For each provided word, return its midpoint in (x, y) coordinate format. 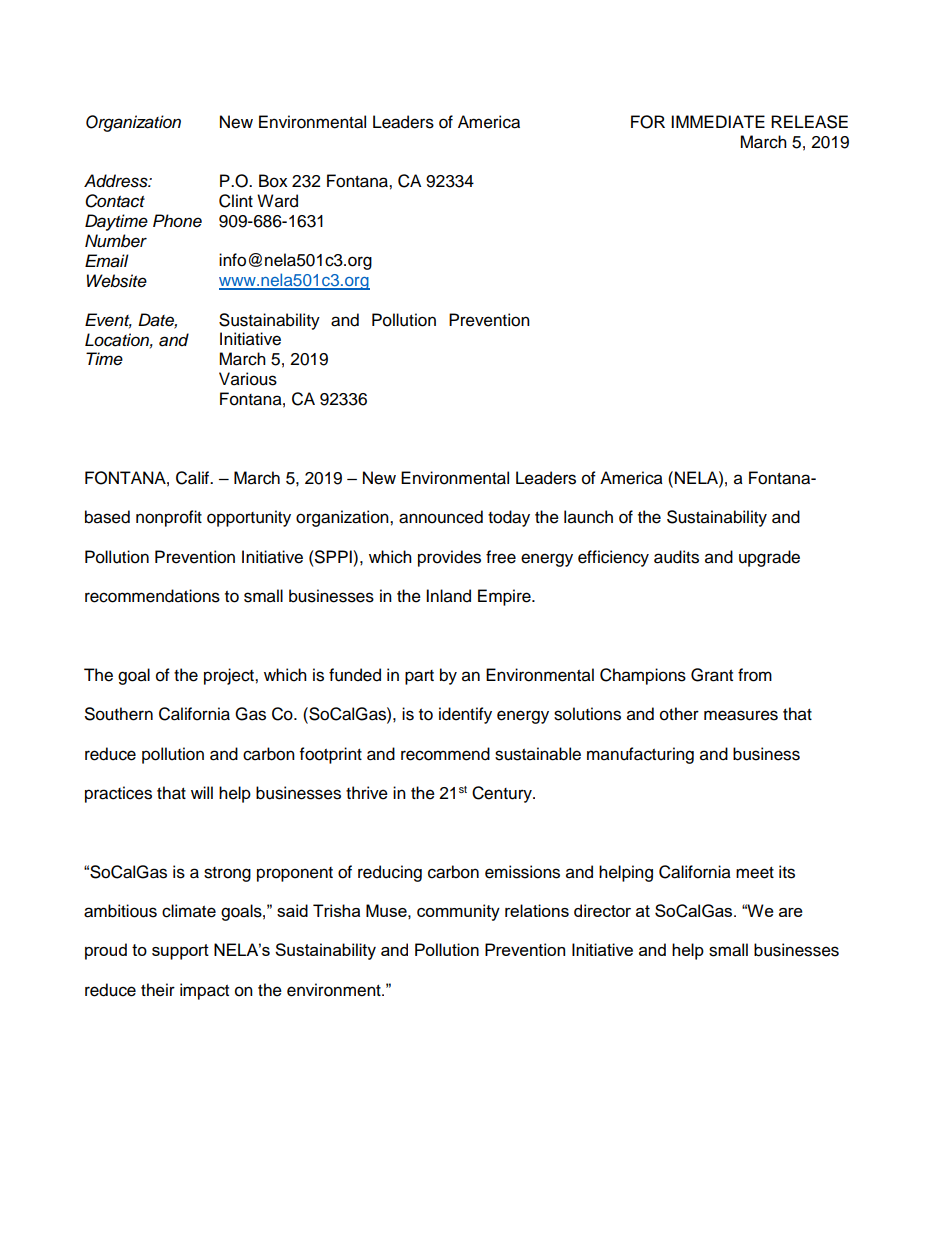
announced (441, 517)
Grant (712, 675)
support (180, 952)
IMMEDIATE (718, 121)
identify (465, 715)
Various (248, 379)
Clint (236, 201)
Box (273, 181)
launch (588, 517)
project (230, 676)
